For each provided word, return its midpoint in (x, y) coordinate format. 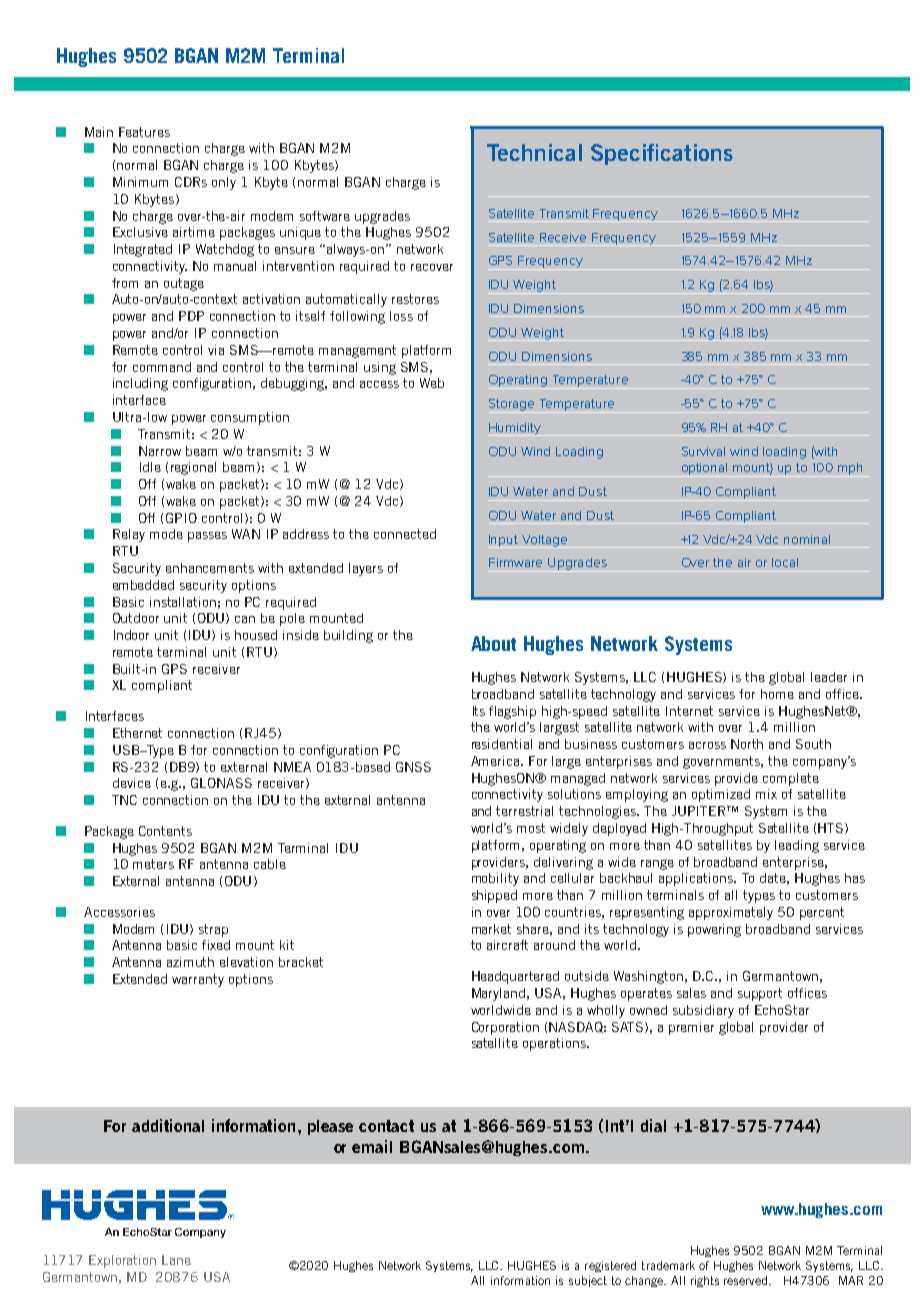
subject (588, 1281)
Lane (176, 1260)
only (224, 183)
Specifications (662, 154)
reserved (747, 1280)
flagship (512, 712)
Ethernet (137, 733)
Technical (534, 152)
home (777, 694)
